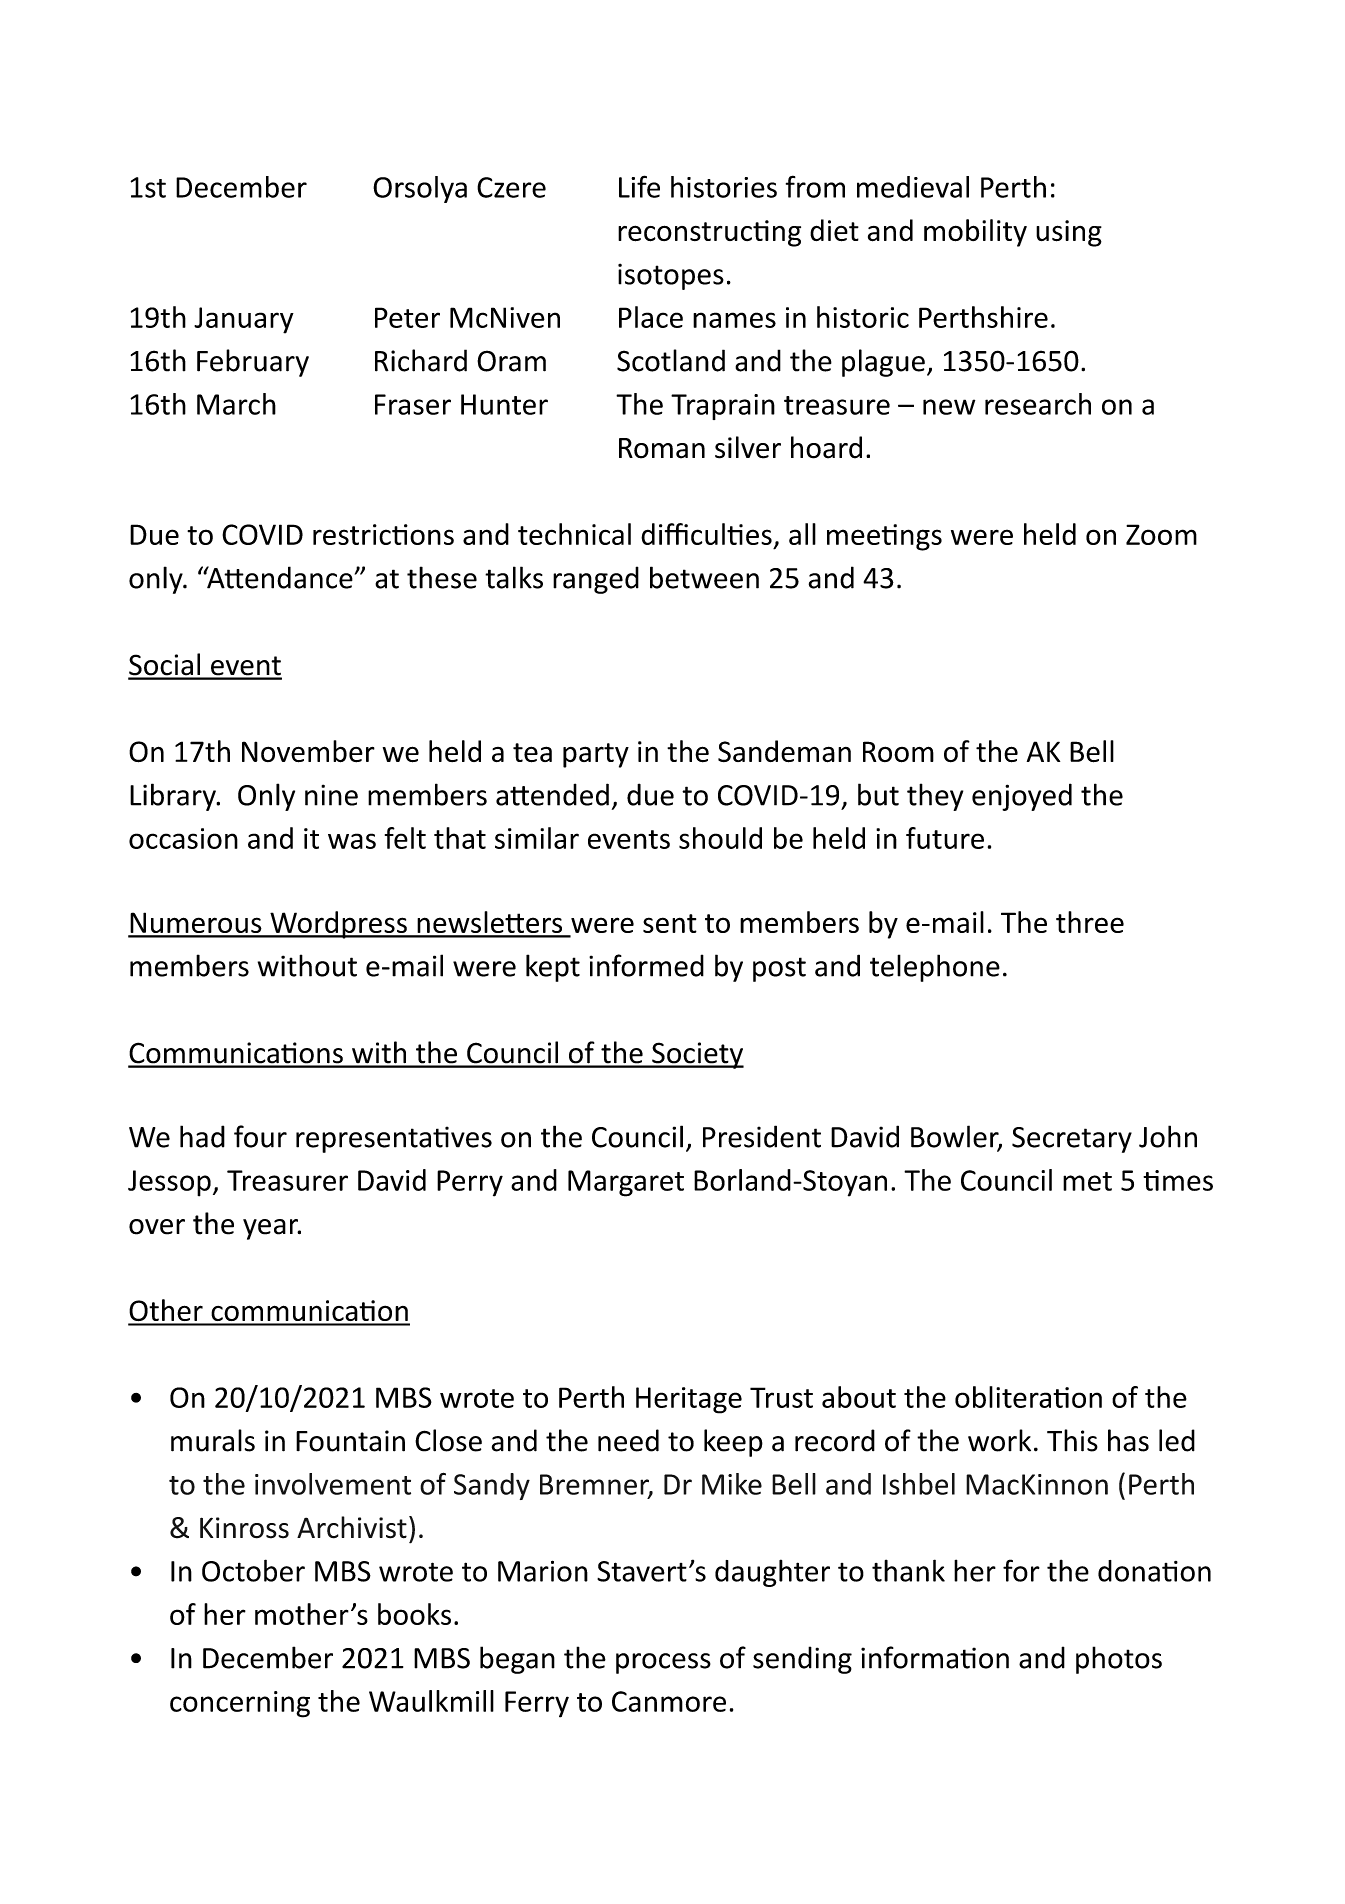 This document has width=1345, height=1904. I want to click on January, so click(244, 320).
